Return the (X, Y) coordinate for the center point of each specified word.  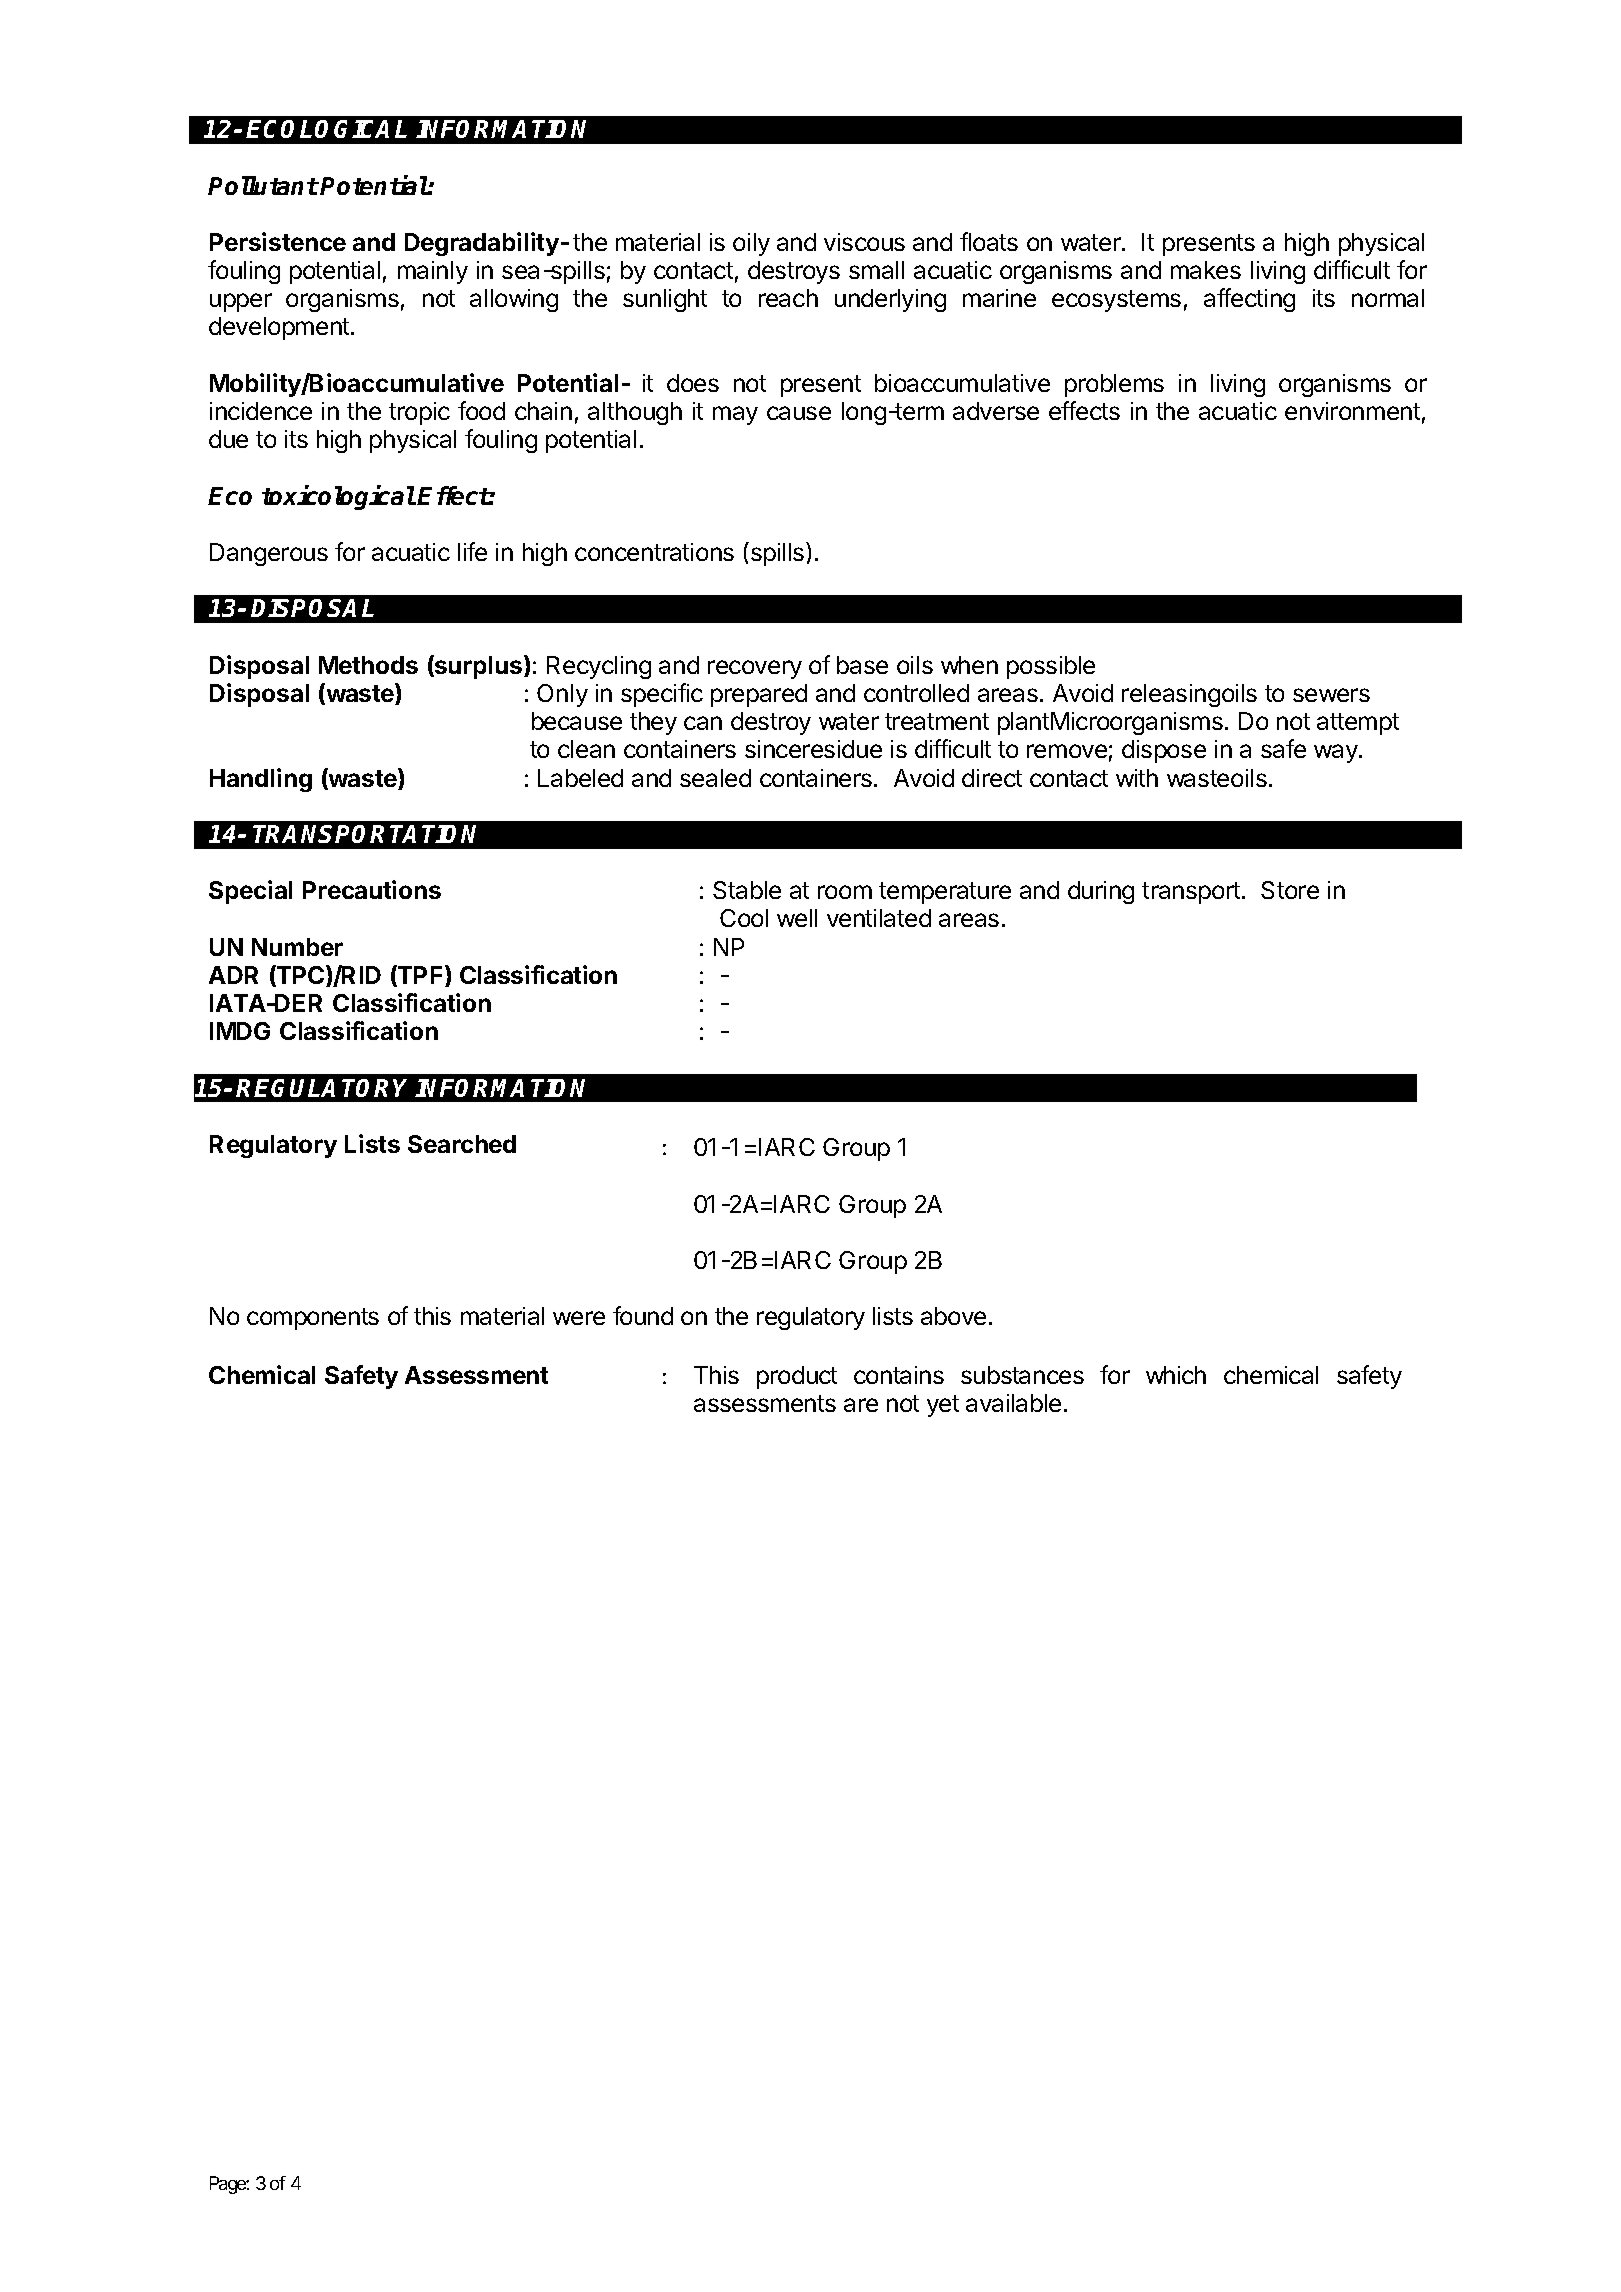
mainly (433, 272)
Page (228, 2185)
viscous (864, 242)
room (845, 892)
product (797, 1377)
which (1176, 1375)
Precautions (372, 889)
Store (1290, 890)
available (1013, 1403)
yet (943, 1406)
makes (1206, 270)
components (313, 1319)
